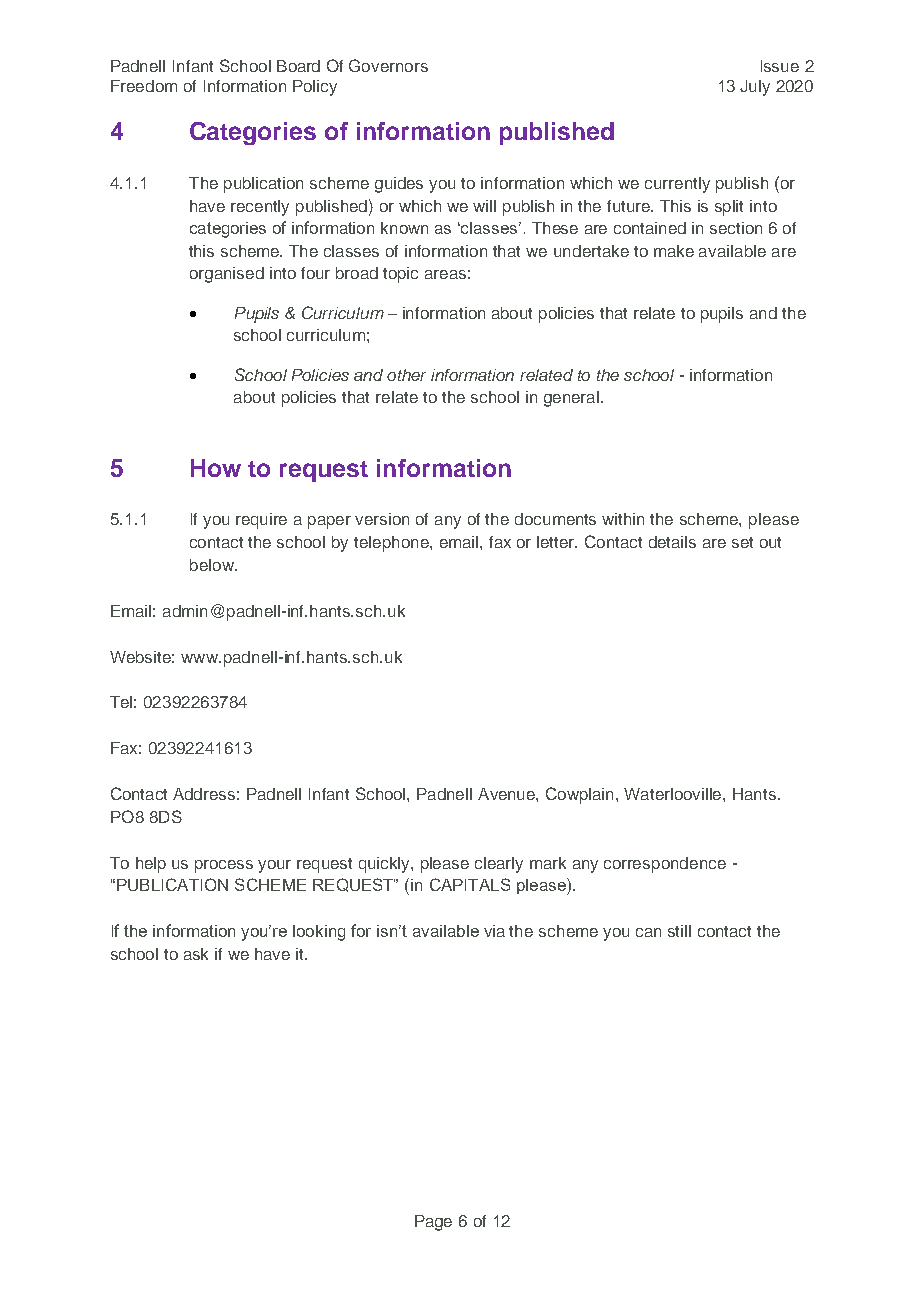 The width and height of the screenshot is (924, 1308). What do you see at coordinates (144, 86) in the screenshot?
I see `Freedom` at bounding box center [144, 86].
